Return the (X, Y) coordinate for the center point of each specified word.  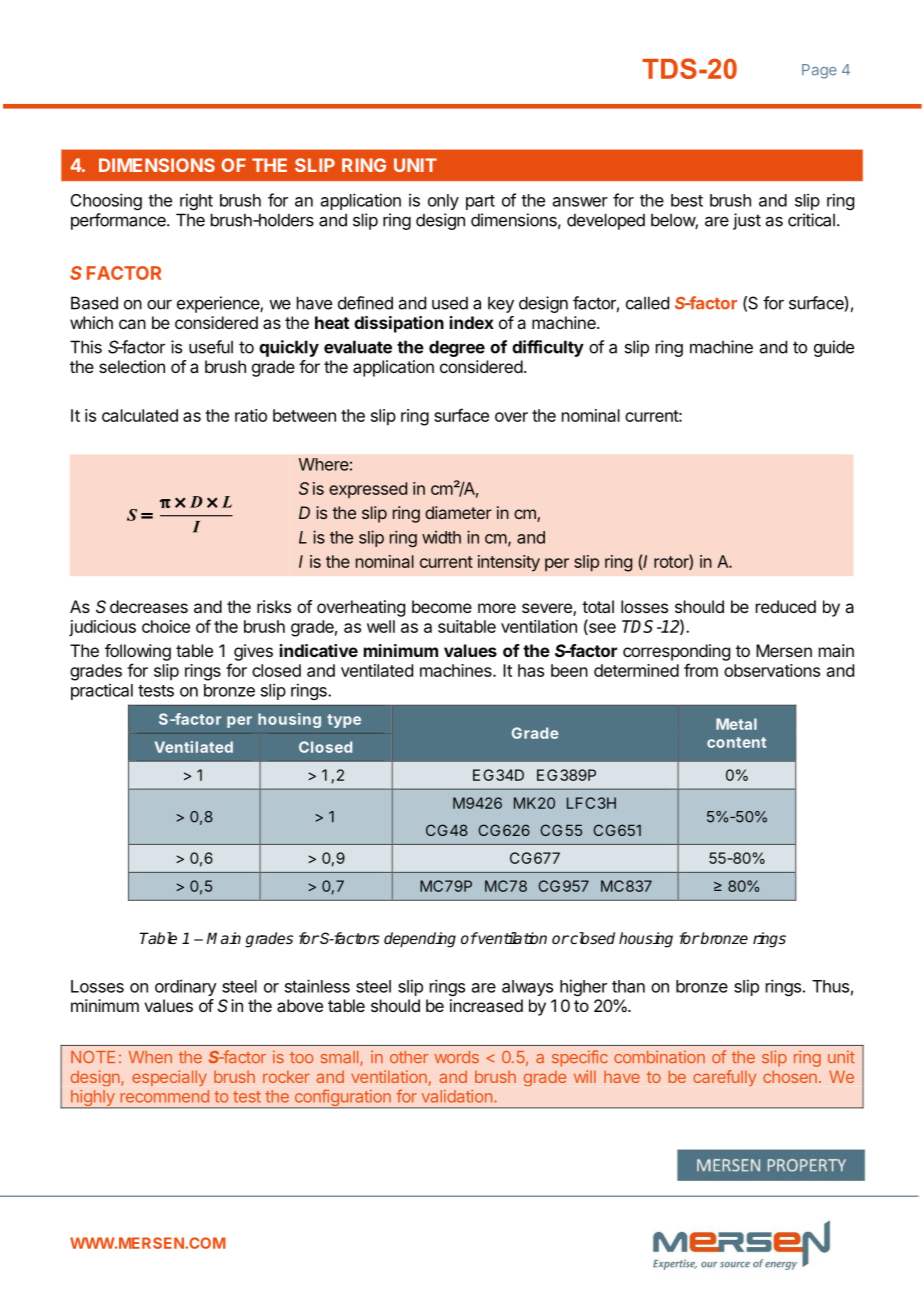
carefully (724, 1078)
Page (819, 71)
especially (169, 1078)
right (196, 201)
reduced (786, 606)
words (456, 1057)
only (443, 202)
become (442, 606)
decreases (149, 606)
